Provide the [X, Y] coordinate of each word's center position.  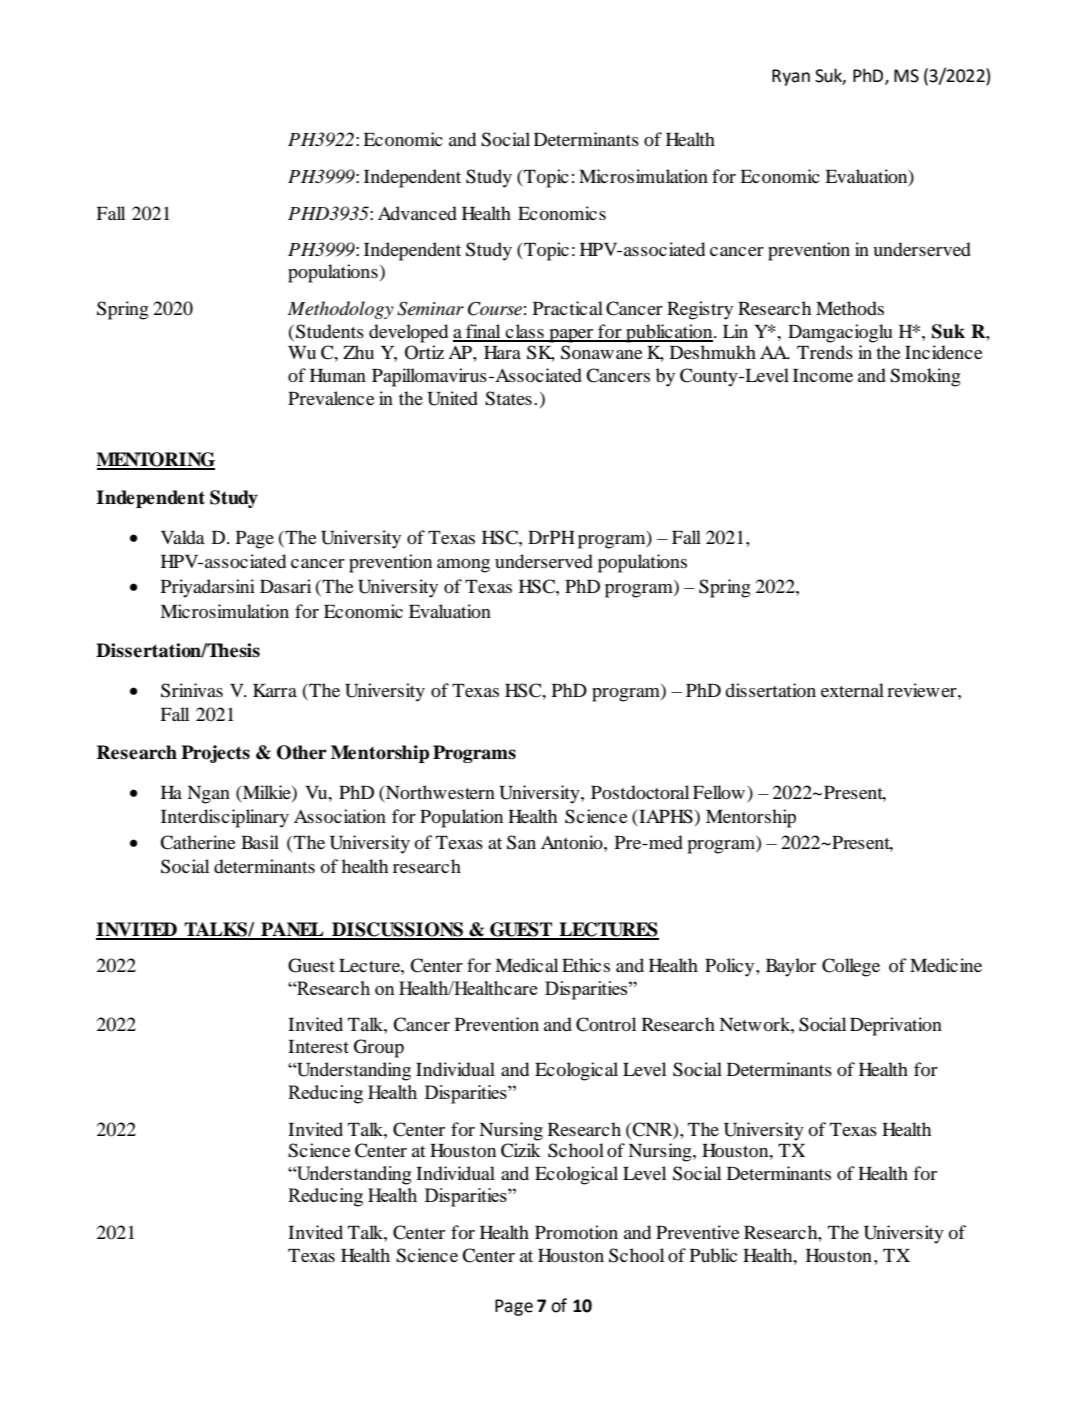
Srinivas [192, 690]
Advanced [417, 213]
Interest [318, 1046]
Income [823, 375]
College [851, 967]
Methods [850, 308]
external [852, 690]
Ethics [586, 965]
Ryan [791, 77]
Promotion [576, 1232]
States [508, 398]
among [463, 566]
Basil [260, 842]
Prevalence [331, 398]
